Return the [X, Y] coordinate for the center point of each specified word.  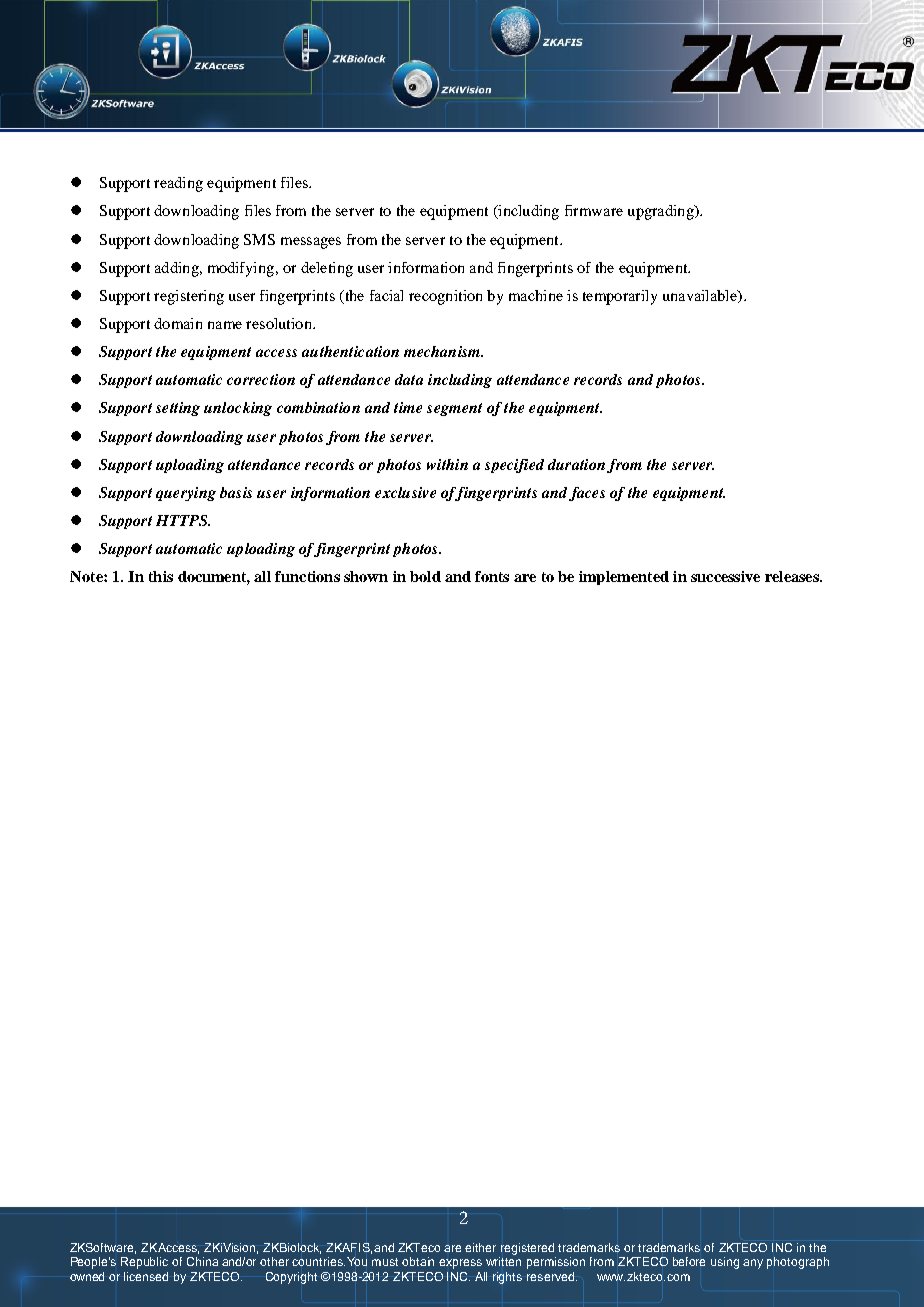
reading [178, 184]
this [161, 576]
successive [725, 576]
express [460, 1264]
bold [425, 576]
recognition [445, 297]
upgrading [662, 212]
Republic [144, 1263]
